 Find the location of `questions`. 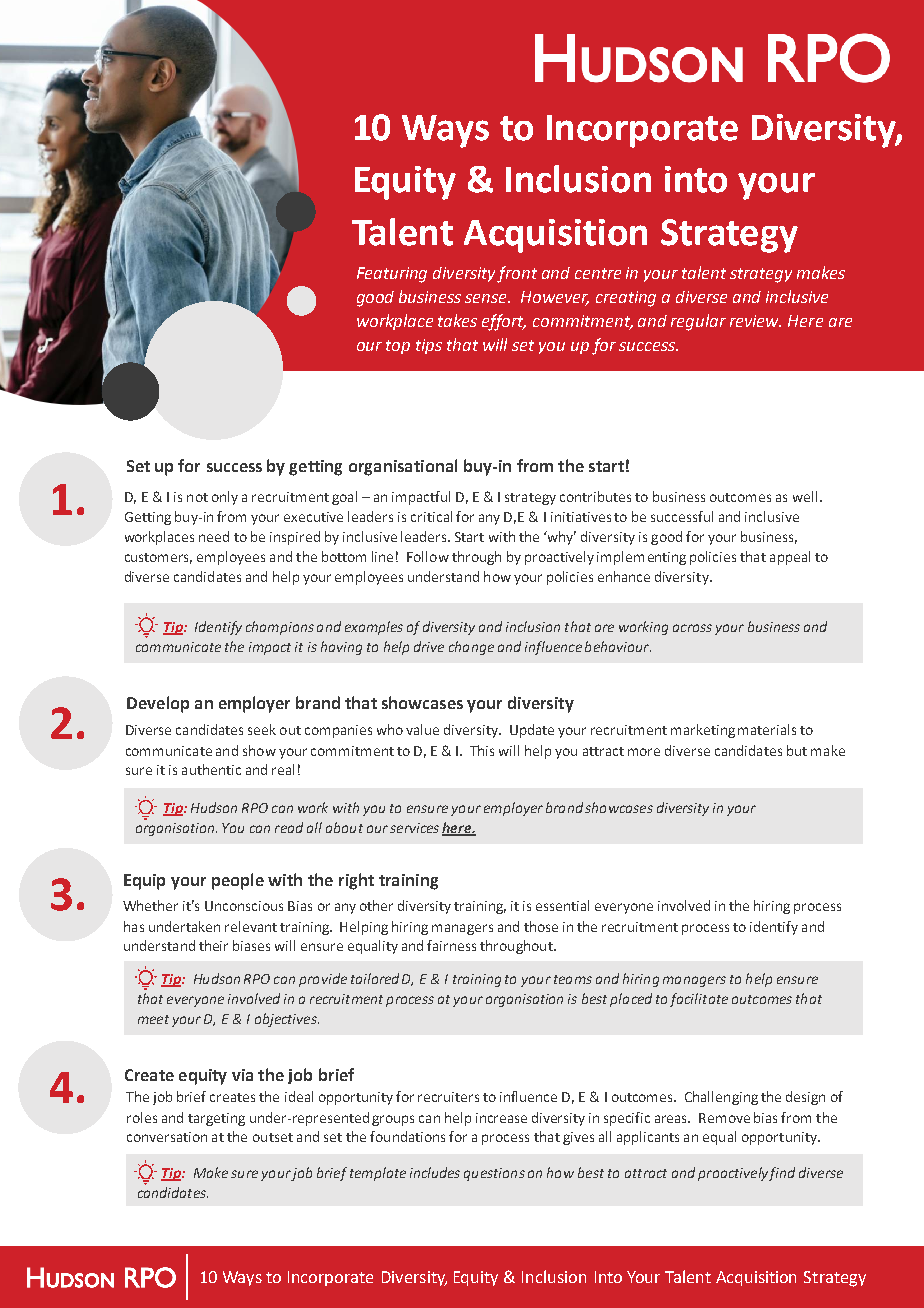

questions is located at coordinates (494, 1174).
